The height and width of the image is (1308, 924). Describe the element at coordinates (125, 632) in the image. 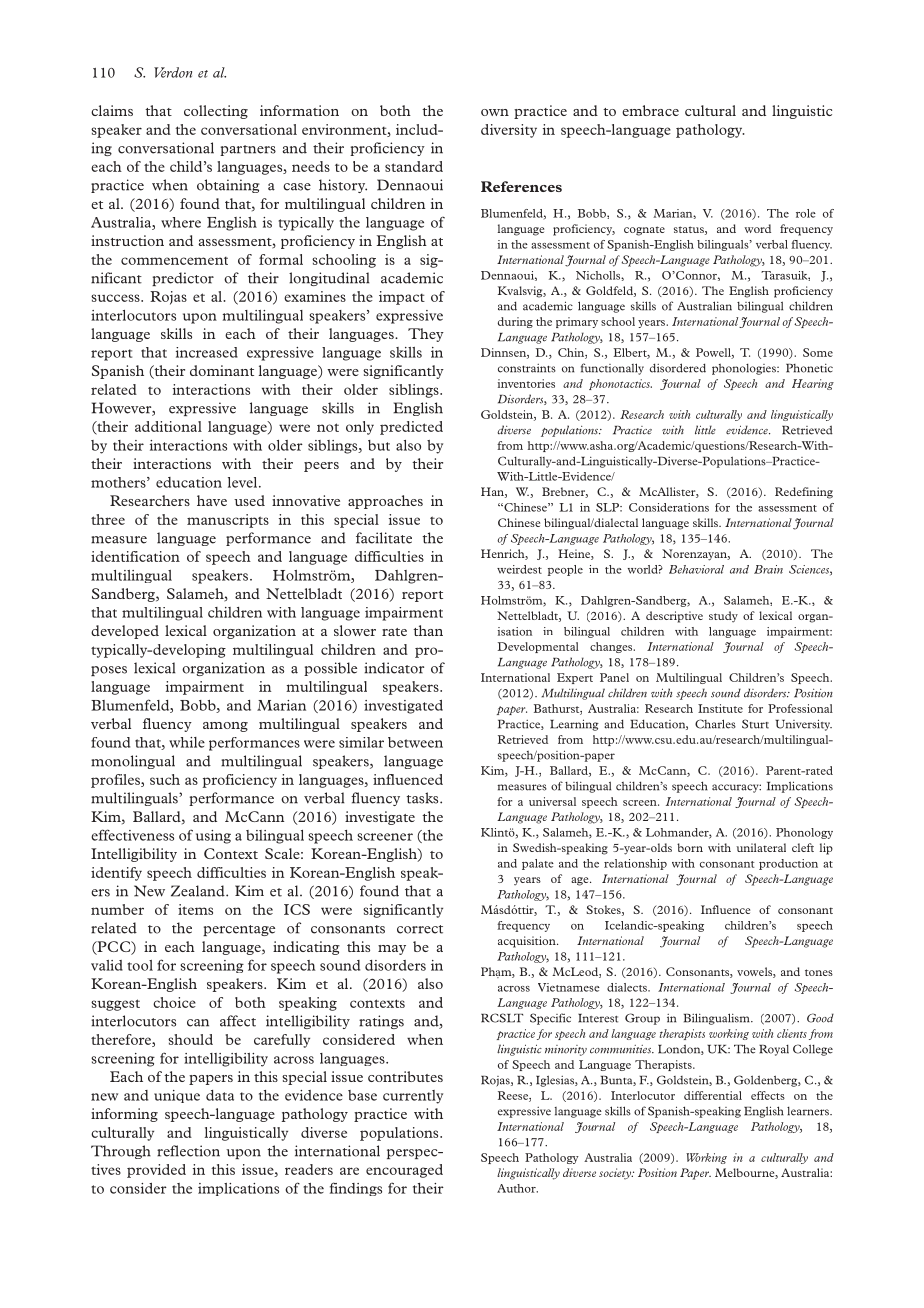

I see `developed` at that location.
